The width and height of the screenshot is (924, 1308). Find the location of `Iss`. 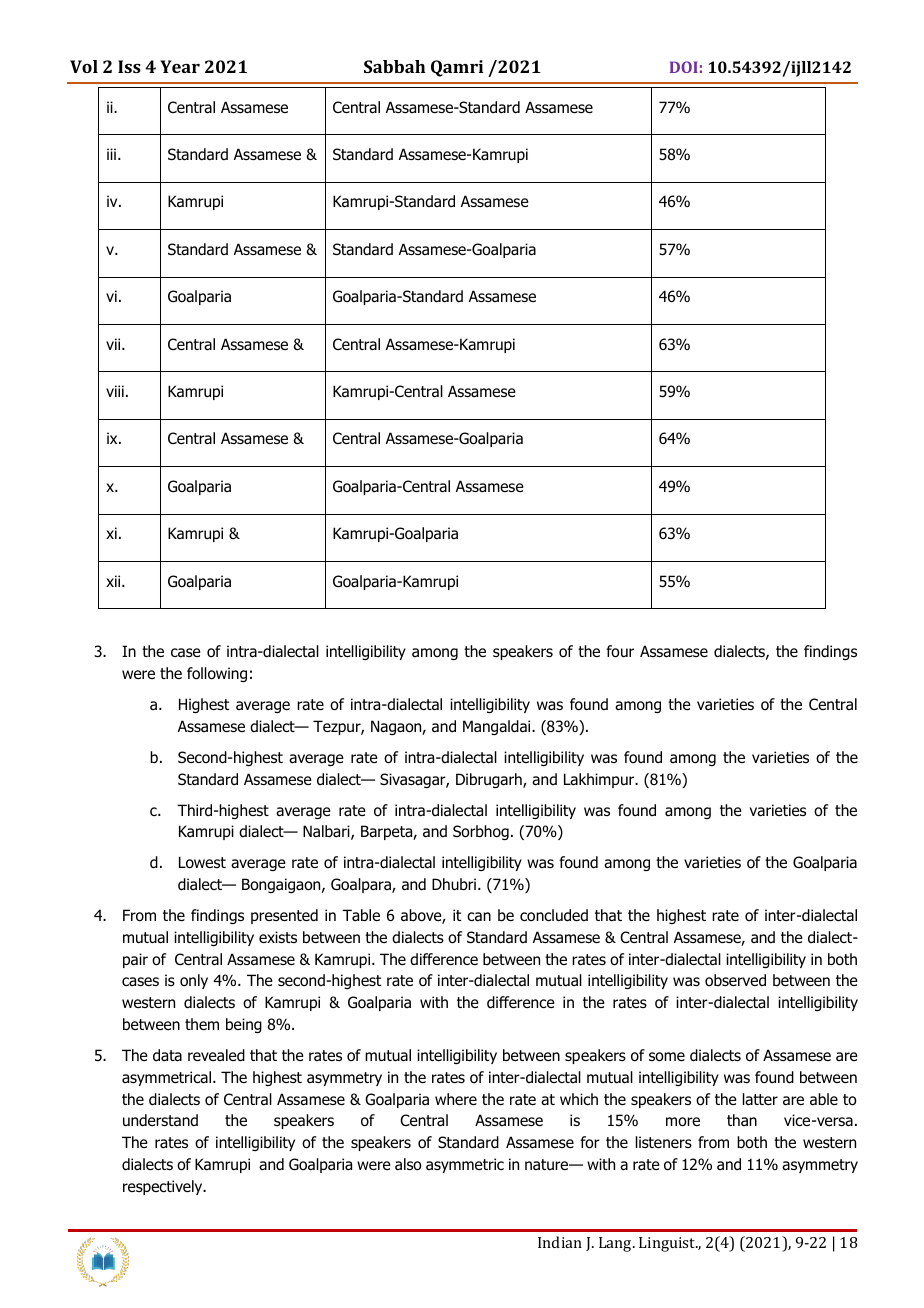

Iss is located at coordinates (129, 66).
